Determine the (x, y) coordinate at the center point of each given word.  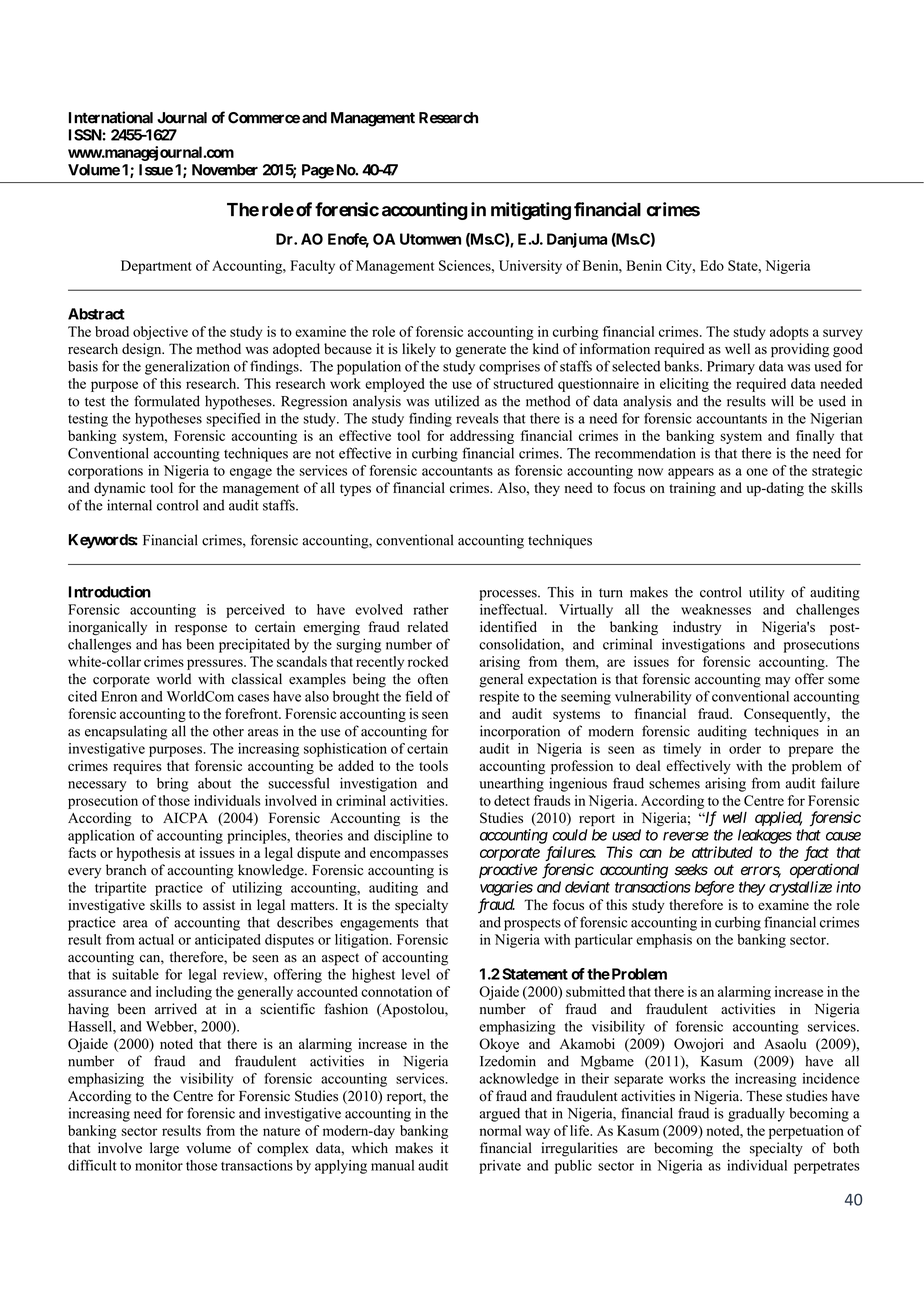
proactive (508, 870)
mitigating (531, 211)
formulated (167, 401)
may (777, 682)
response (201, 629)
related (428, 626)
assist (219, 904)
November (225, 170)
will (782, 401)
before (714, 888)
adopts (789, 333)
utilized (457, 401)
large (164, 1149)
